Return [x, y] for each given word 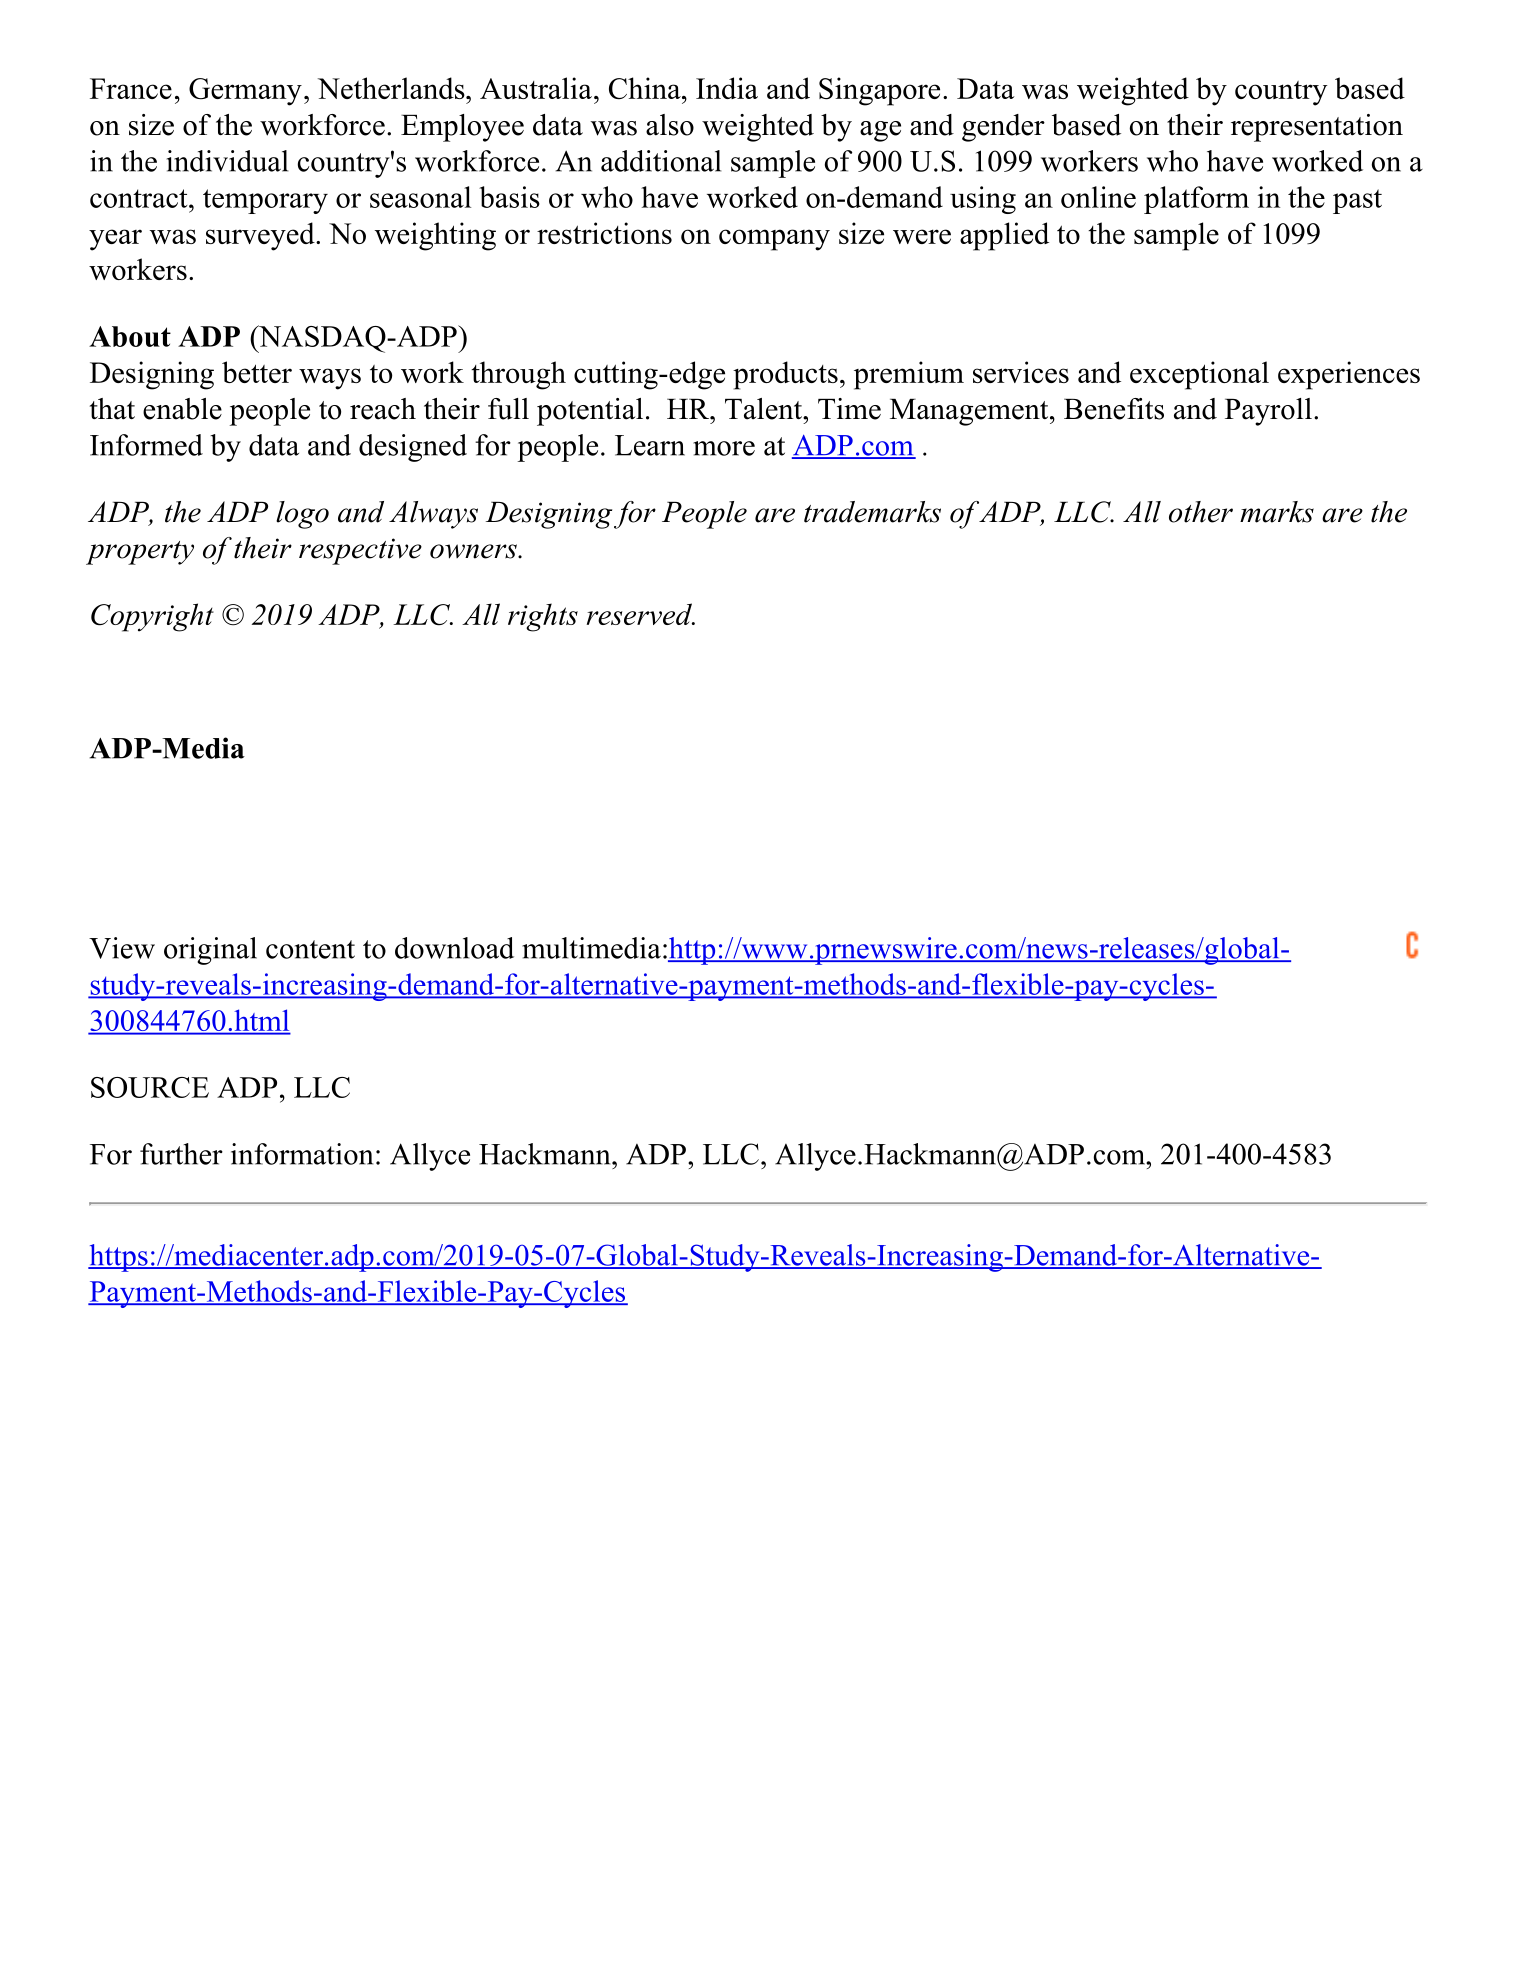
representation [1317, 128]
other [1201, 512]
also [670, 125]
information [302, 1154]
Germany [245, 92]
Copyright [152, 617]
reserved [640, 614]
